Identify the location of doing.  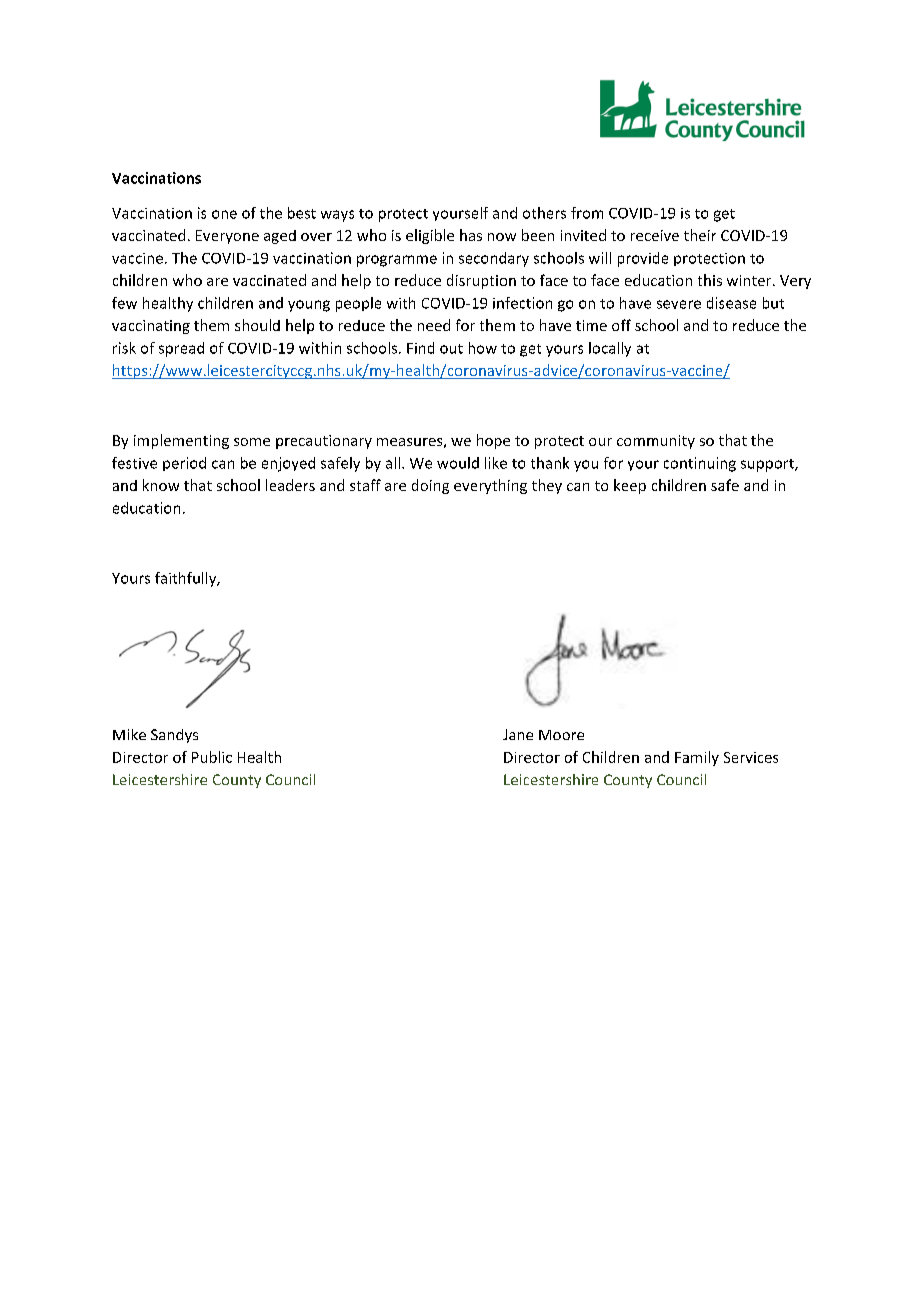
(430, 486).
